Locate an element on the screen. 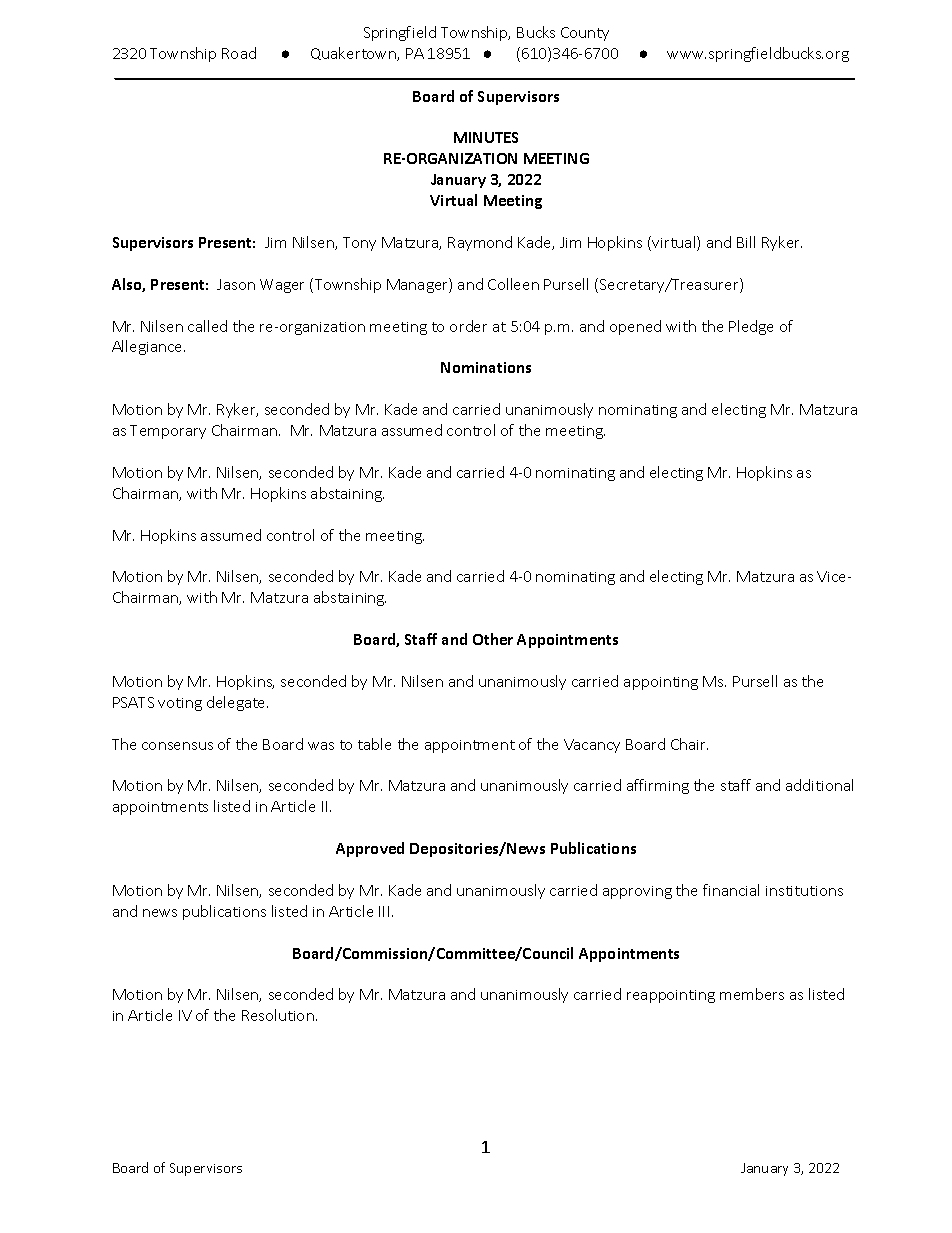  opened is located at coordinates (635, 327).
